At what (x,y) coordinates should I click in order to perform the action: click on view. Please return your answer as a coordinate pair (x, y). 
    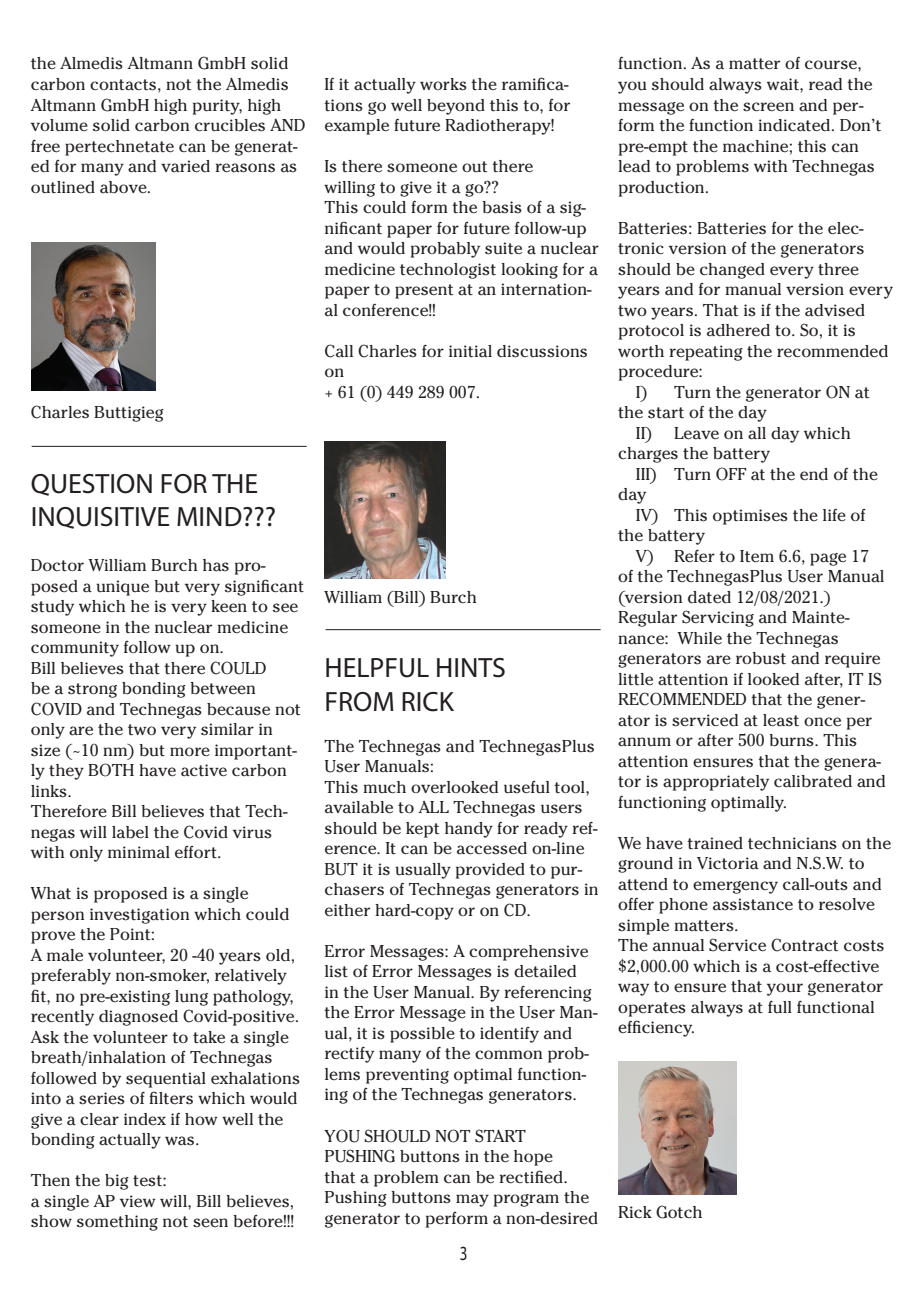
    Looking at the image, I should click on (138, 1201).
